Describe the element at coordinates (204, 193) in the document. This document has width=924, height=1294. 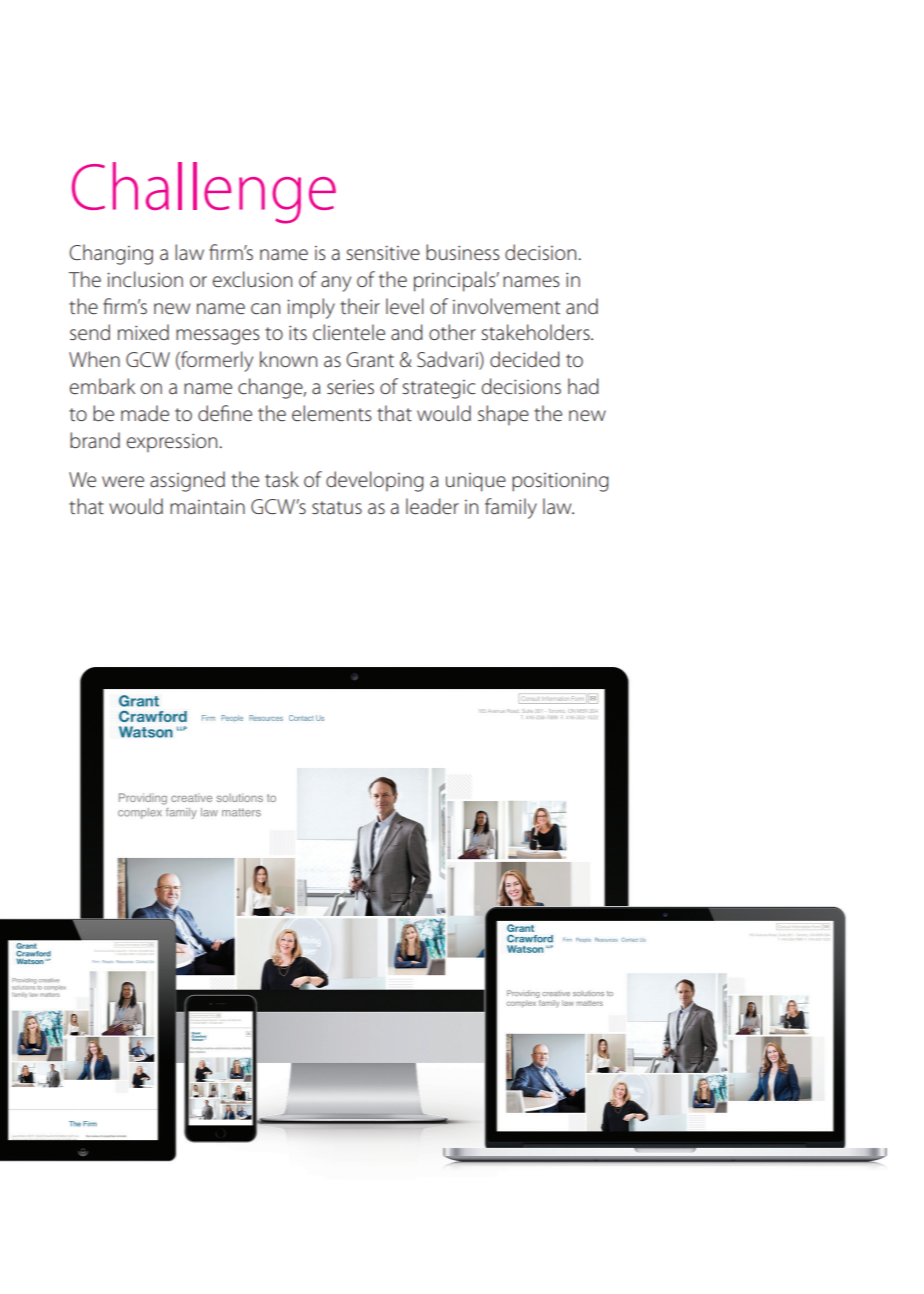
I see `Challenge` at that location.
